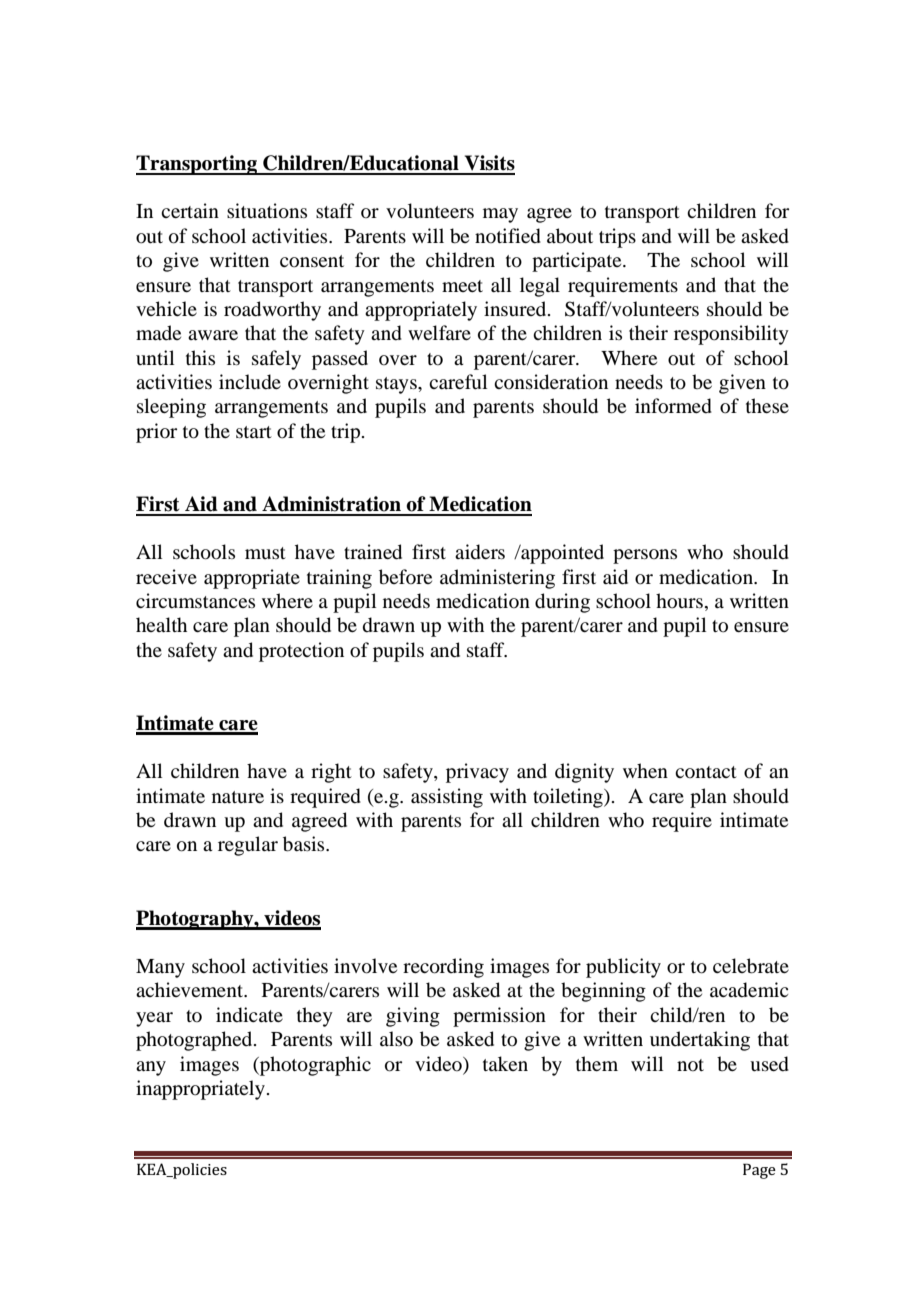 This document has height=1308, width=924. What do you see at coordinates (578, 262) in the document?
I see `participate` at bounding box center [578, 262].
